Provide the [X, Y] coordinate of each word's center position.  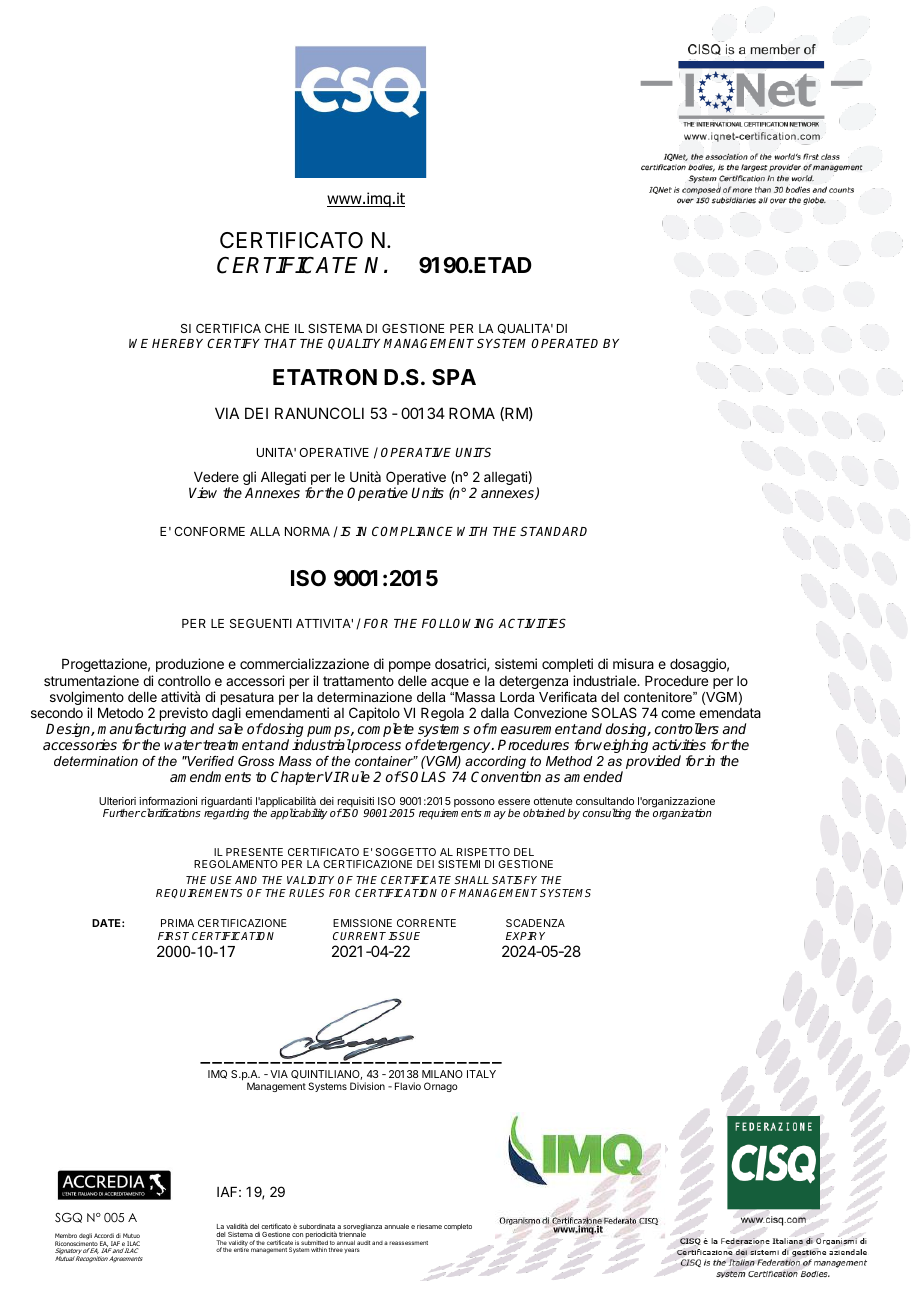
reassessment [408, 1243]
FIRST [173, 936]
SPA [454, 377]
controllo [184, 681]
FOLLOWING [458, 623]
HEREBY [180, 343]
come [678, 714]
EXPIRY [525, 936]
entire [241, 1249]
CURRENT [361, 936]
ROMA [472, 413]
